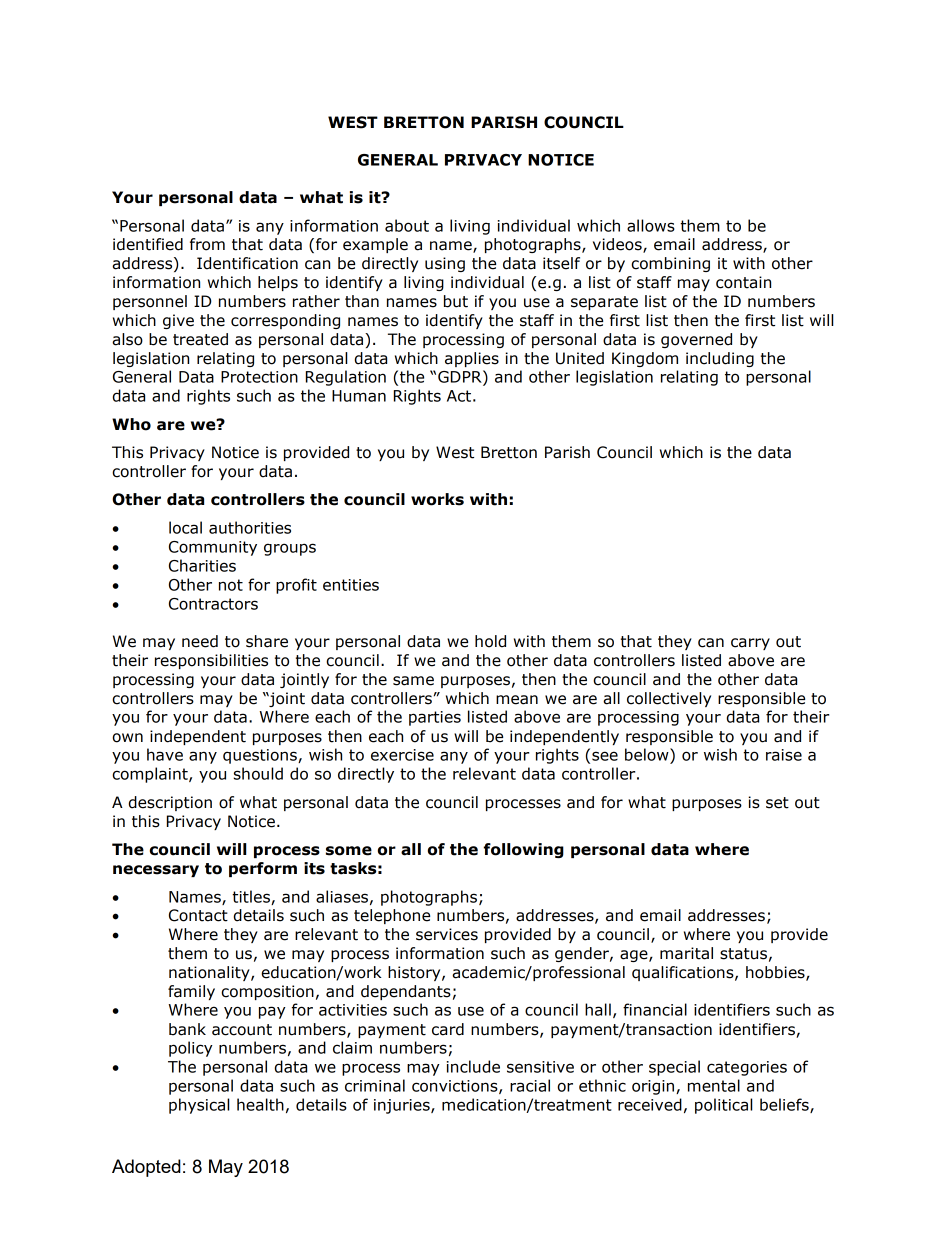 The image size is (952, 1233). What do you see at coordinates (670, 264) in the screenshot?
I see `combining` at bounding box center [670, 264].
